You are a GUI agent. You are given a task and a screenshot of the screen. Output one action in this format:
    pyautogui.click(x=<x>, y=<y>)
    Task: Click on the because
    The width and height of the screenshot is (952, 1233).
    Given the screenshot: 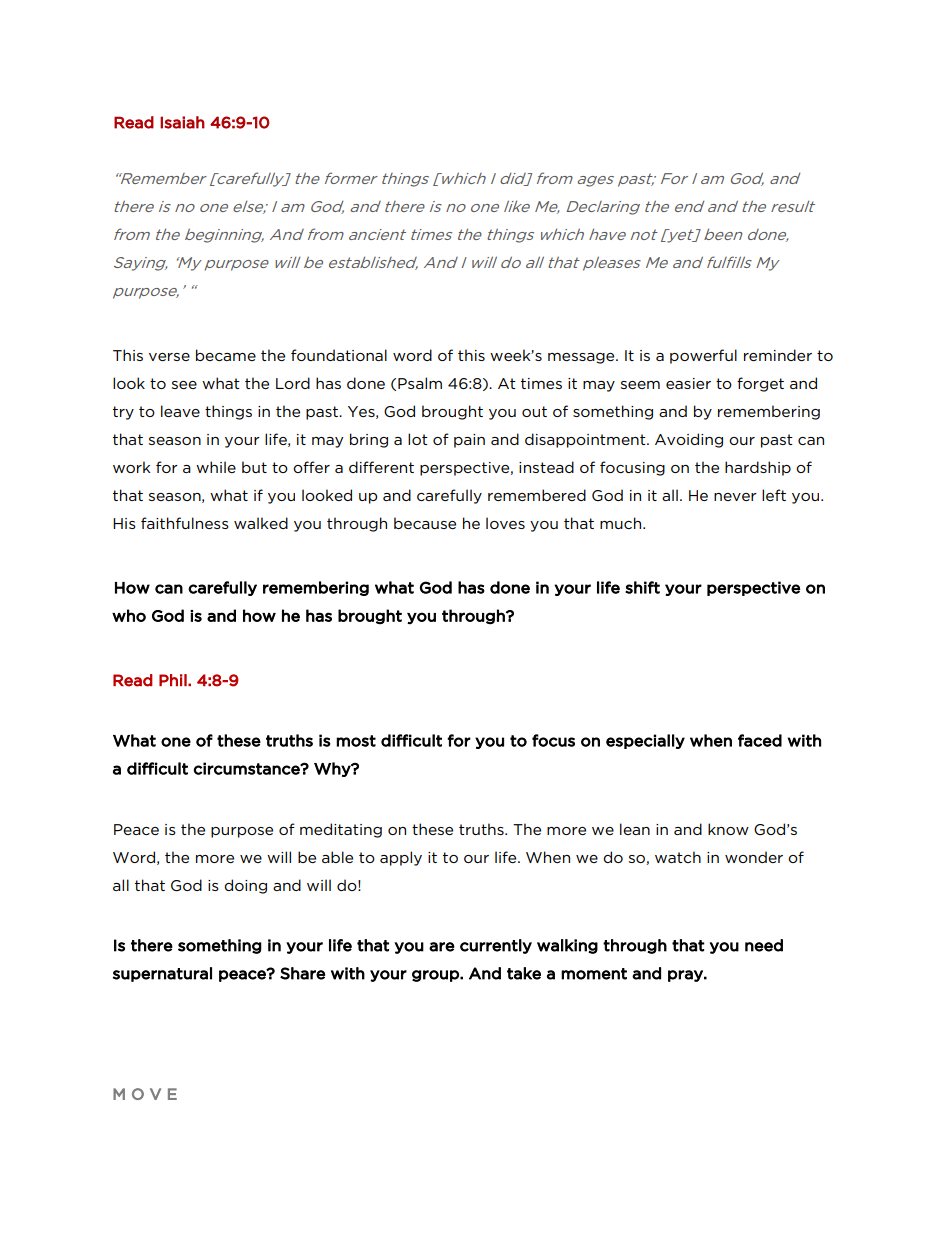 What is the action you would take?
    pyautogui.click(x=425, y=523)
